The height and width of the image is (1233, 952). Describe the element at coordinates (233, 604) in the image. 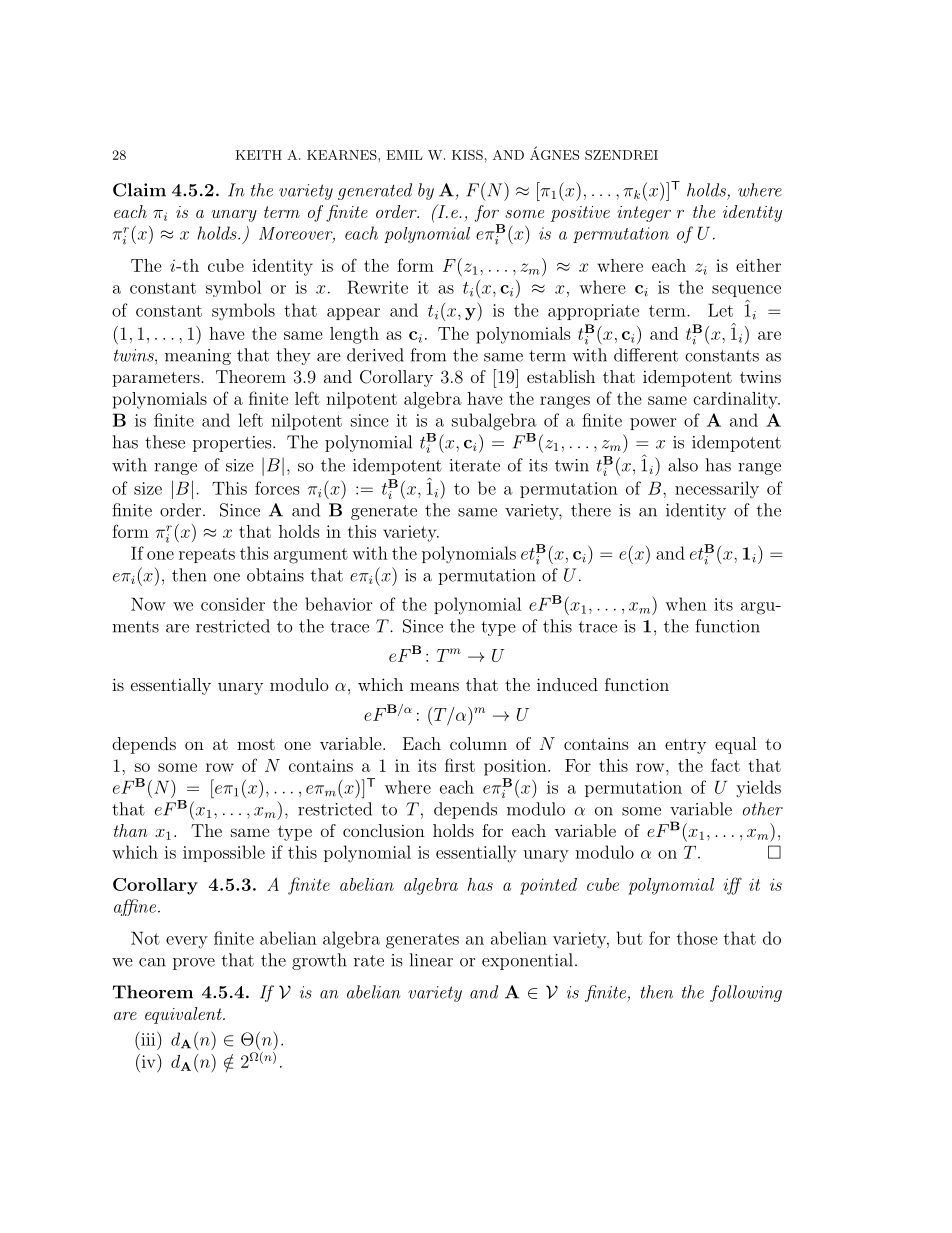

I see `consider` at that location.
